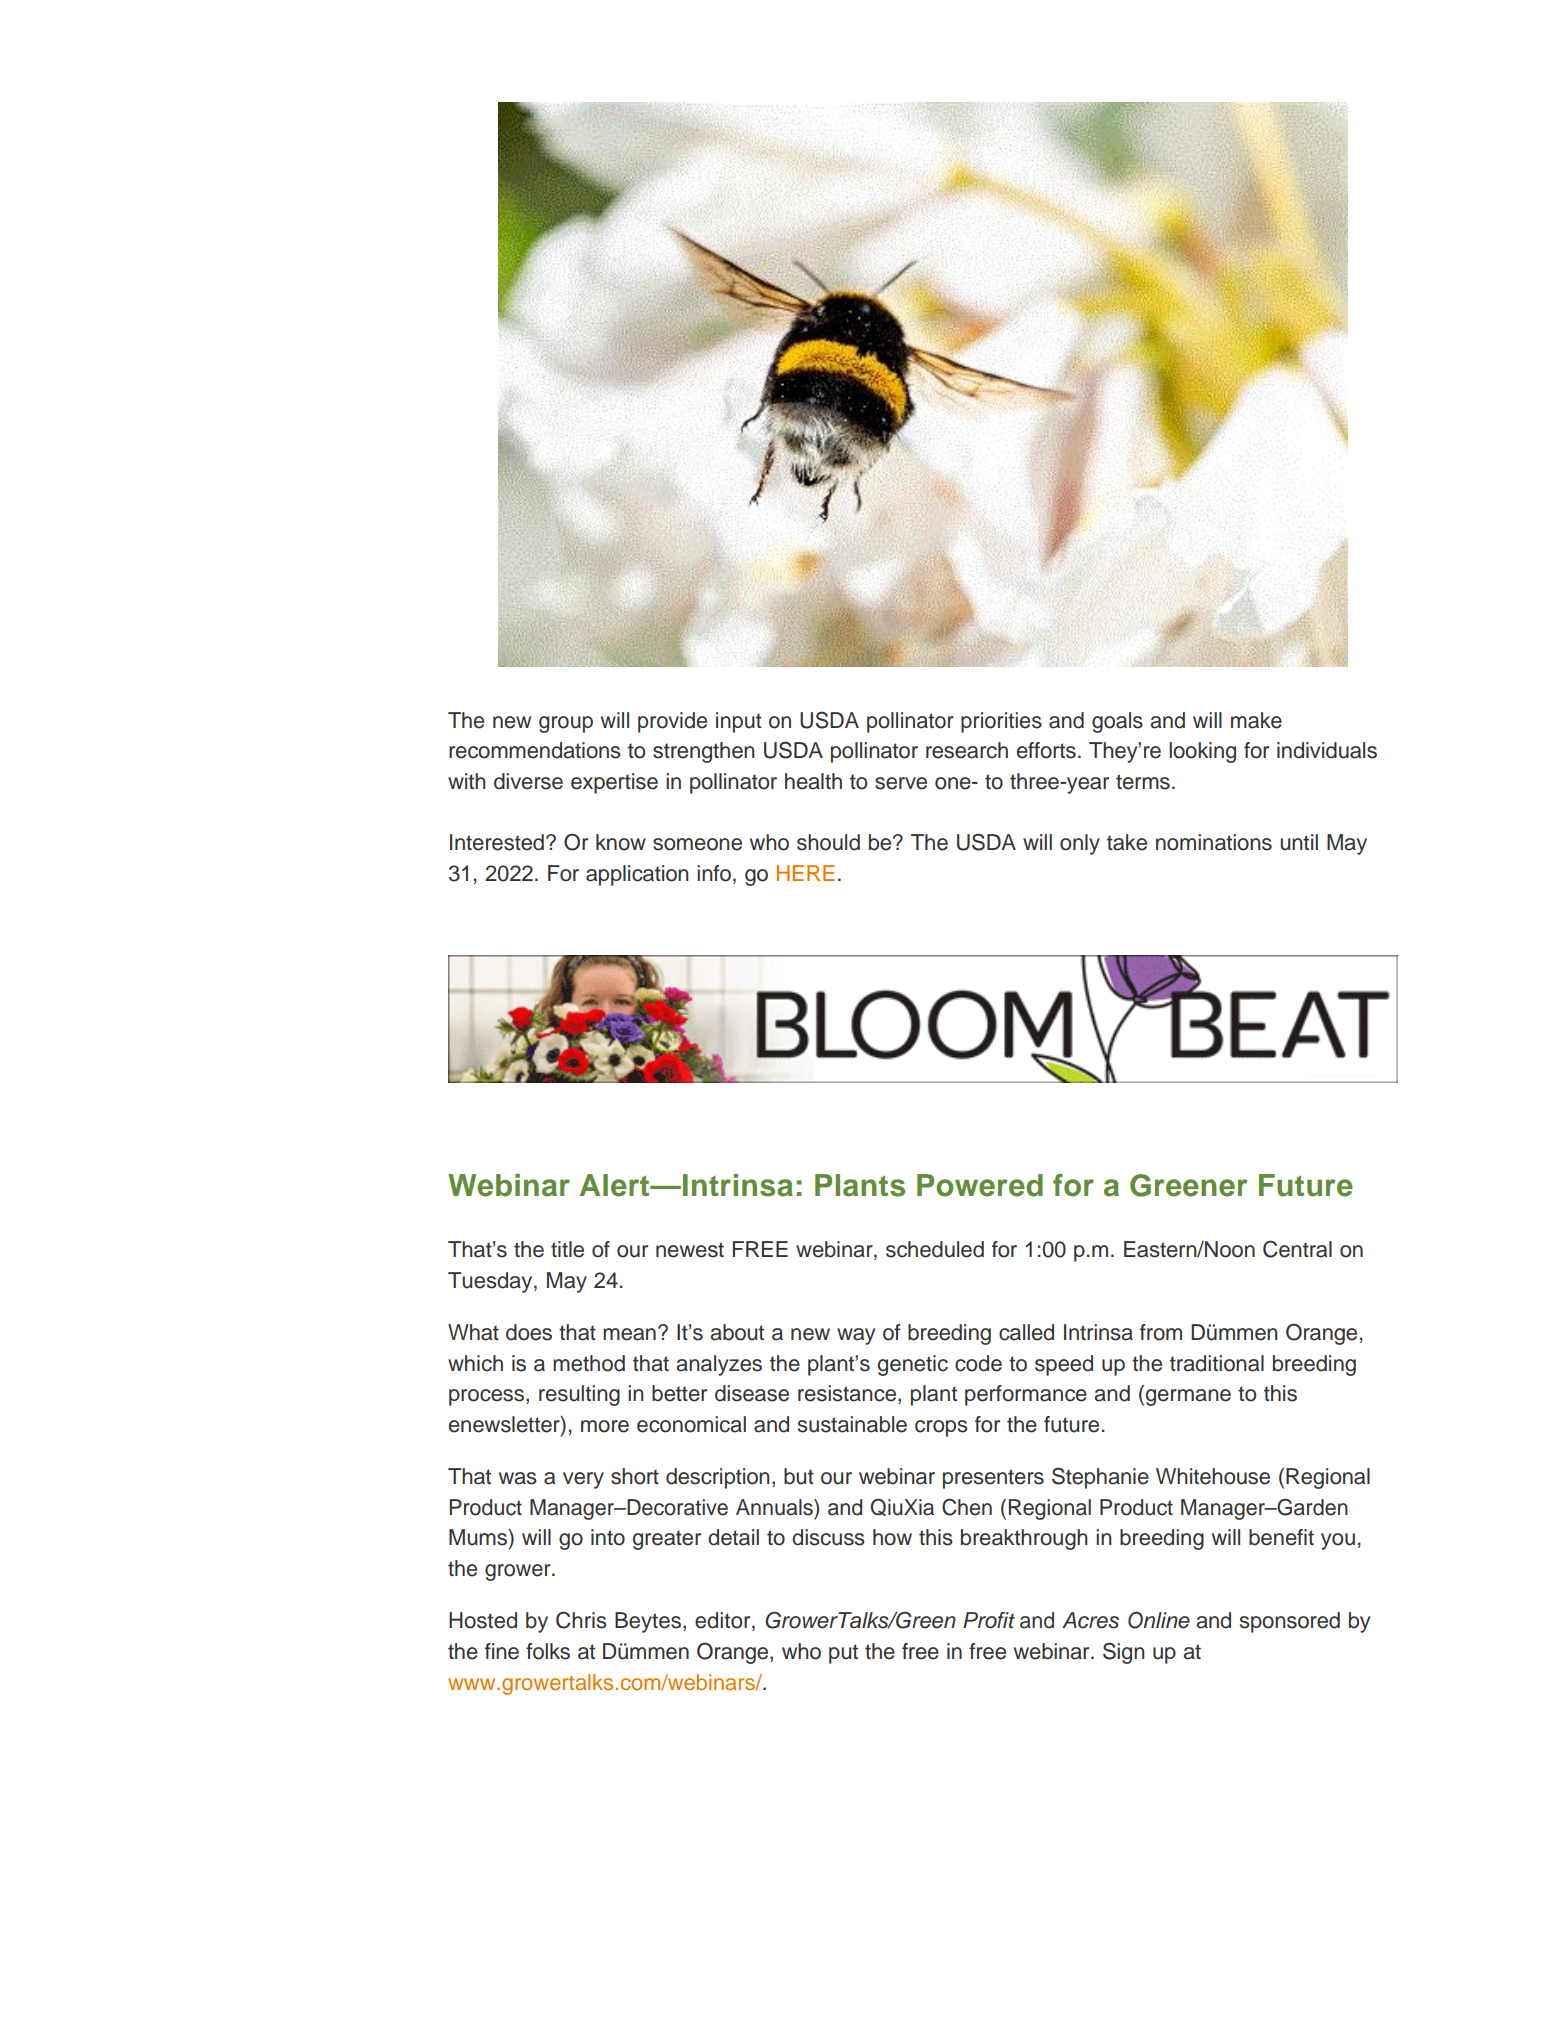 Image resolution: width=1561 pixels, height=2020 pixels. What do you see at coordinates (1202, 752) in the screenshot?
I see `looking` at bounding box center [1202, 752].
